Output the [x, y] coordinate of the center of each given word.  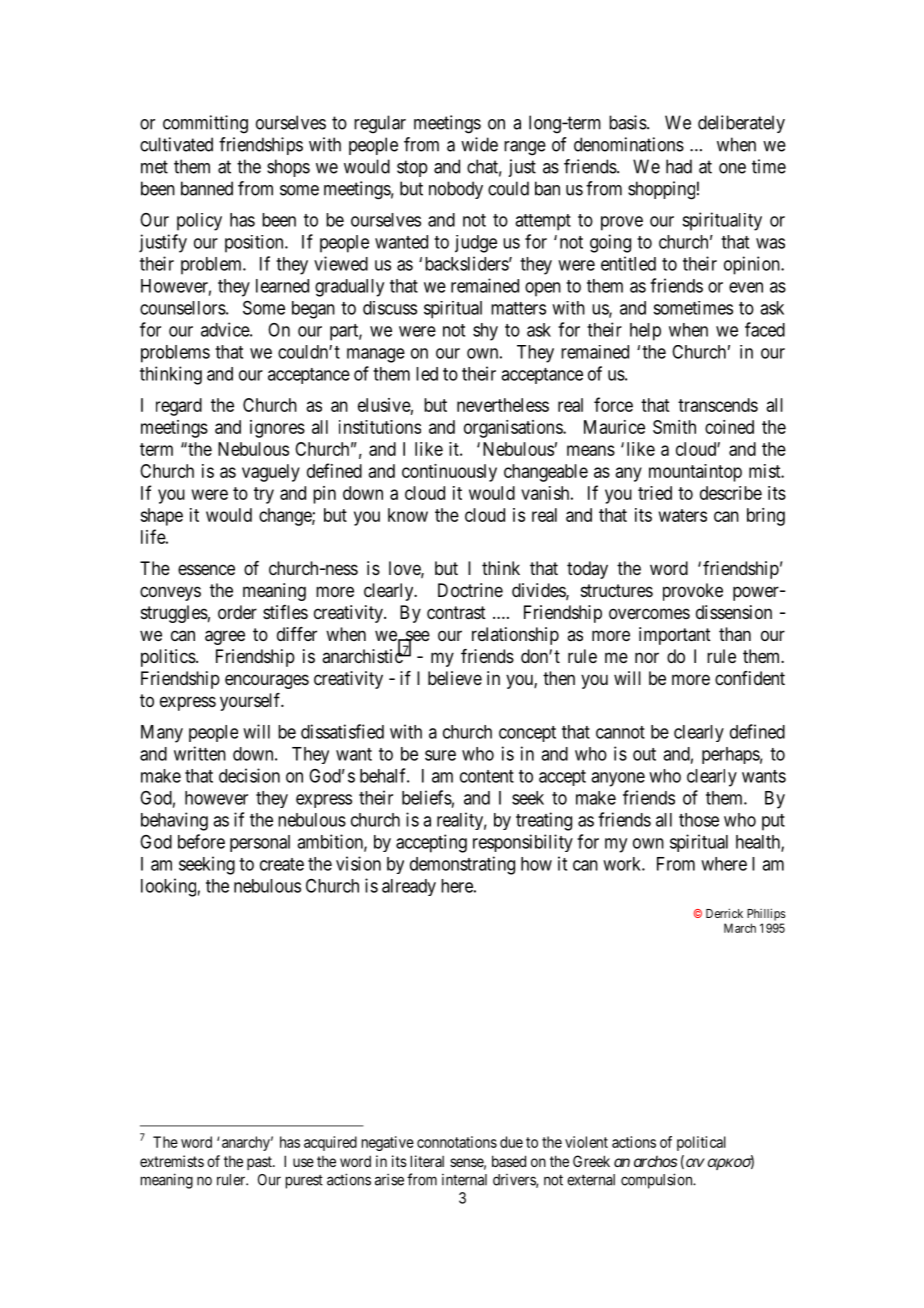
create [282, 864]
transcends [718, 405]
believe [455, 678]
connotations [457, 1142]
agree [225, 637]
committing [205, 124]
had [679, 166]
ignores [277, 429]
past [260, 1163]
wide [479, 144]
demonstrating [462, 865]
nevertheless [503, 405]
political [701, 1143]
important [675, 636]
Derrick [724, 913]
